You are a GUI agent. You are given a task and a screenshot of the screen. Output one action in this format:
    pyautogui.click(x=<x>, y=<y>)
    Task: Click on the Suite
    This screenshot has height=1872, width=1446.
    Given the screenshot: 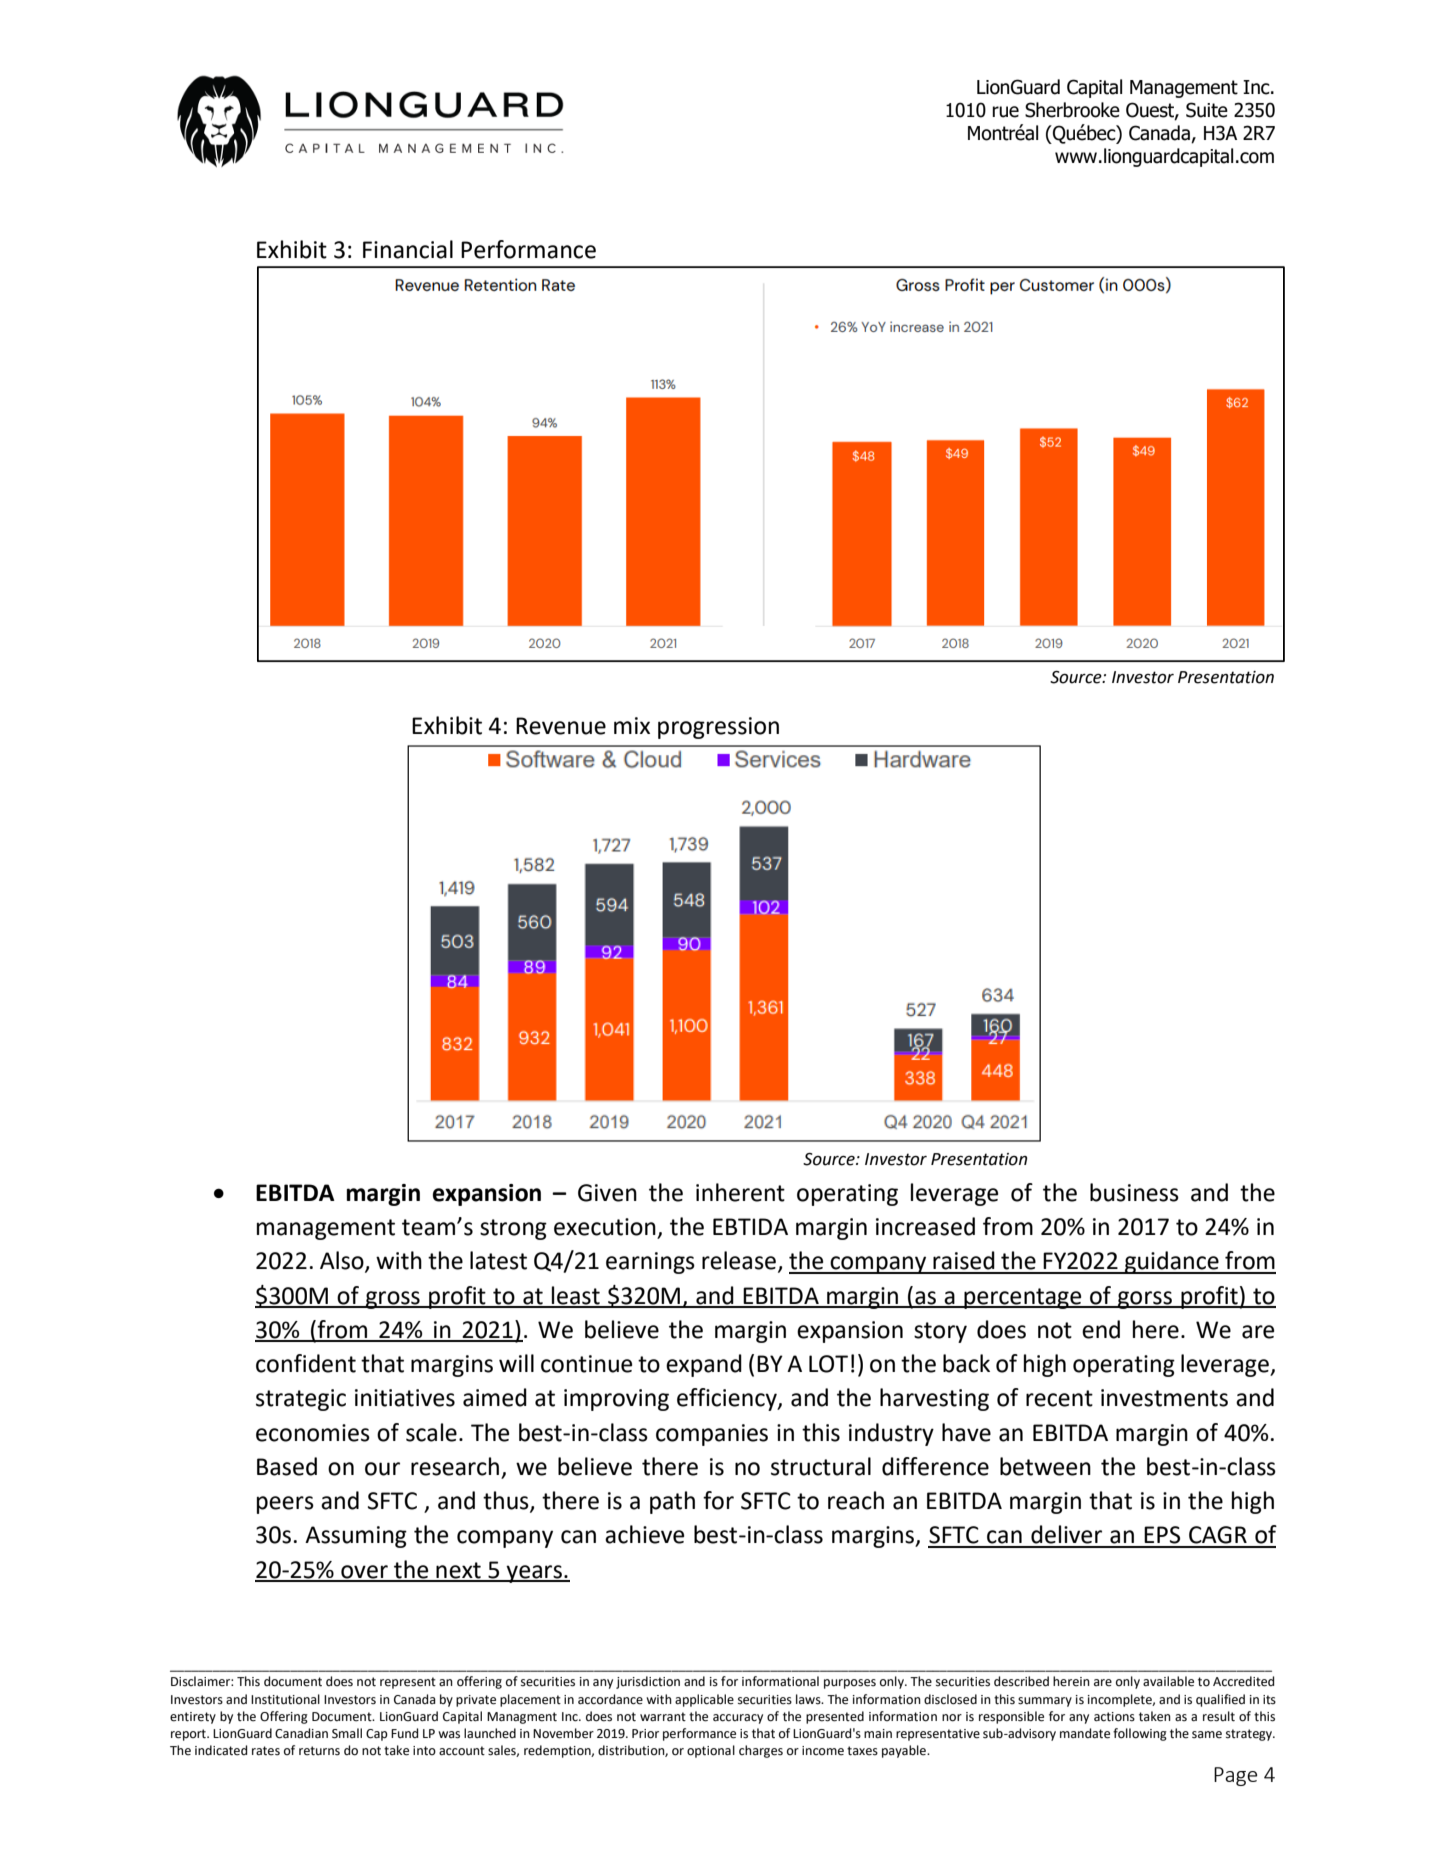 What is the action you would take?
    pyautogui.click(x=1207, y=110)
